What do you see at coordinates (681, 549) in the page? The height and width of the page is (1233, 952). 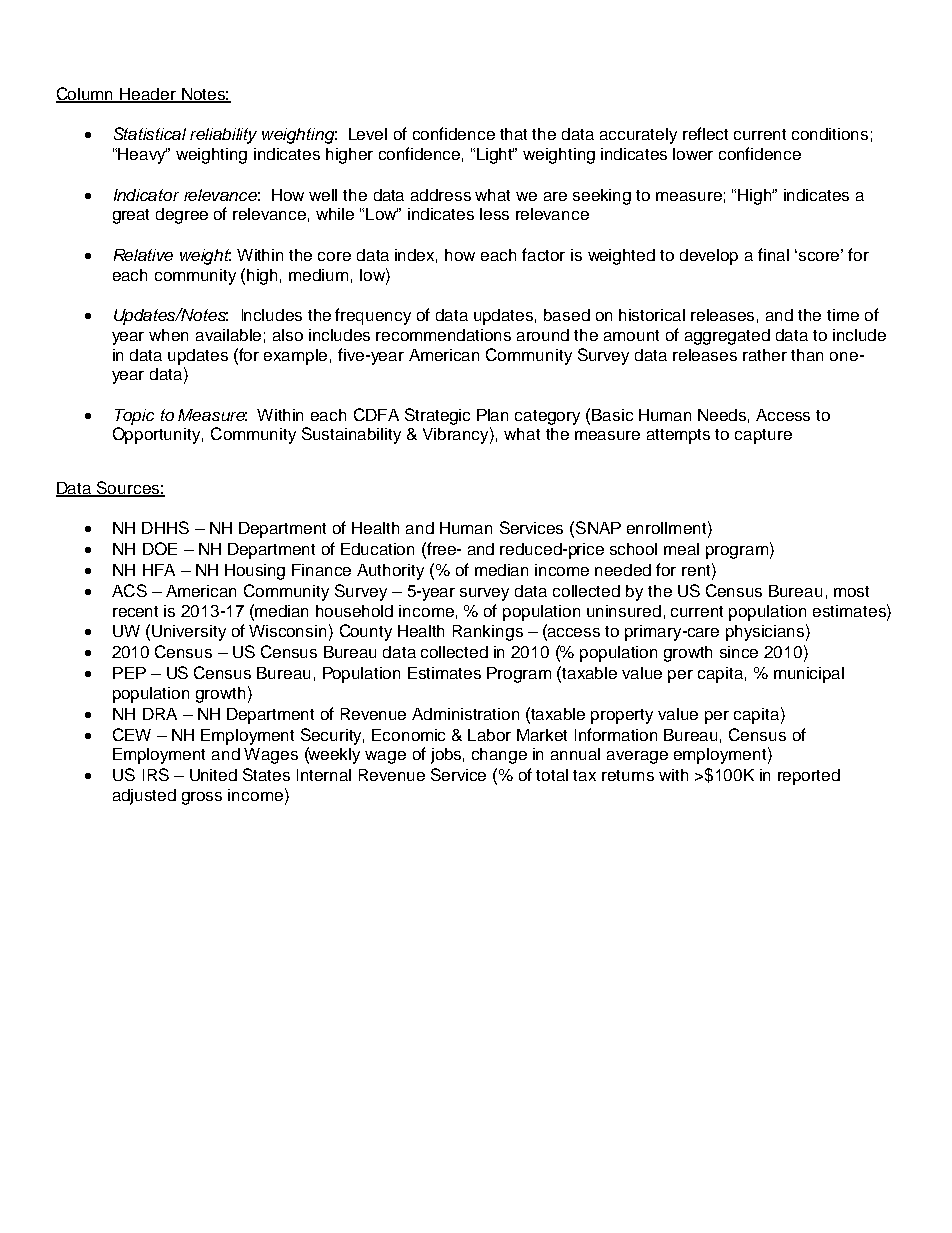 I see `meal` at bounding box center [681, 549].
